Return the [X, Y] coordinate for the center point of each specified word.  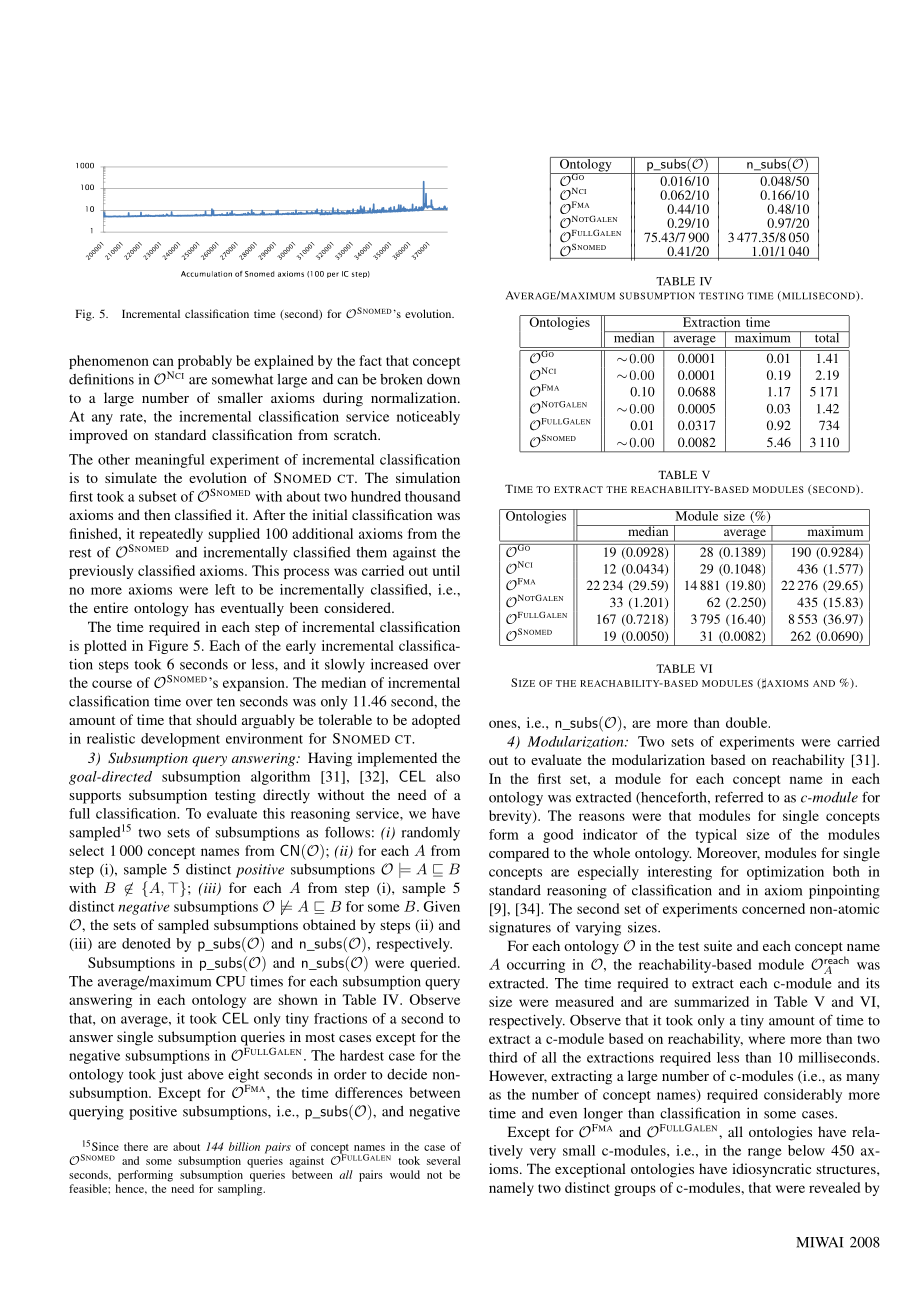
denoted [146, 943]
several [443, 1160]
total [827, 337]
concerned [773, 908]
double [748, 722]
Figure [168, 647]
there [136, 1146]
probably [205, 362]
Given [441, 906]
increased [399, 664]
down [443, 379]
